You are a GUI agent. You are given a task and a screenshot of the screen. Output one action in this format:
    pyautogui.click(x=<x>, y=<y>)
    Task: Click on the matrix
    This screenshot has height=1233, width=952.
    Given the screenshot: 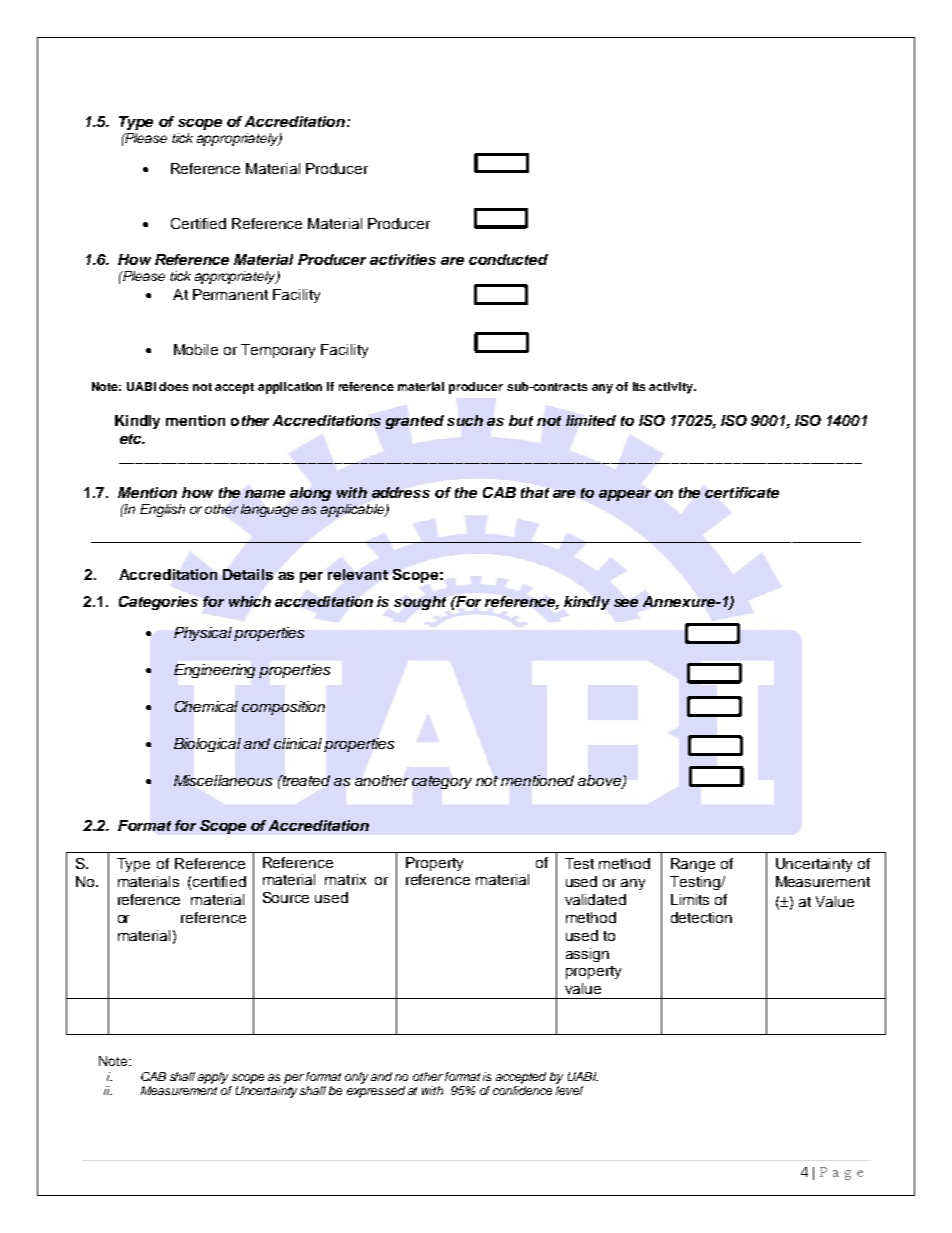 What is the action you would take?
    pyautogui.click(x=345, y=879)
